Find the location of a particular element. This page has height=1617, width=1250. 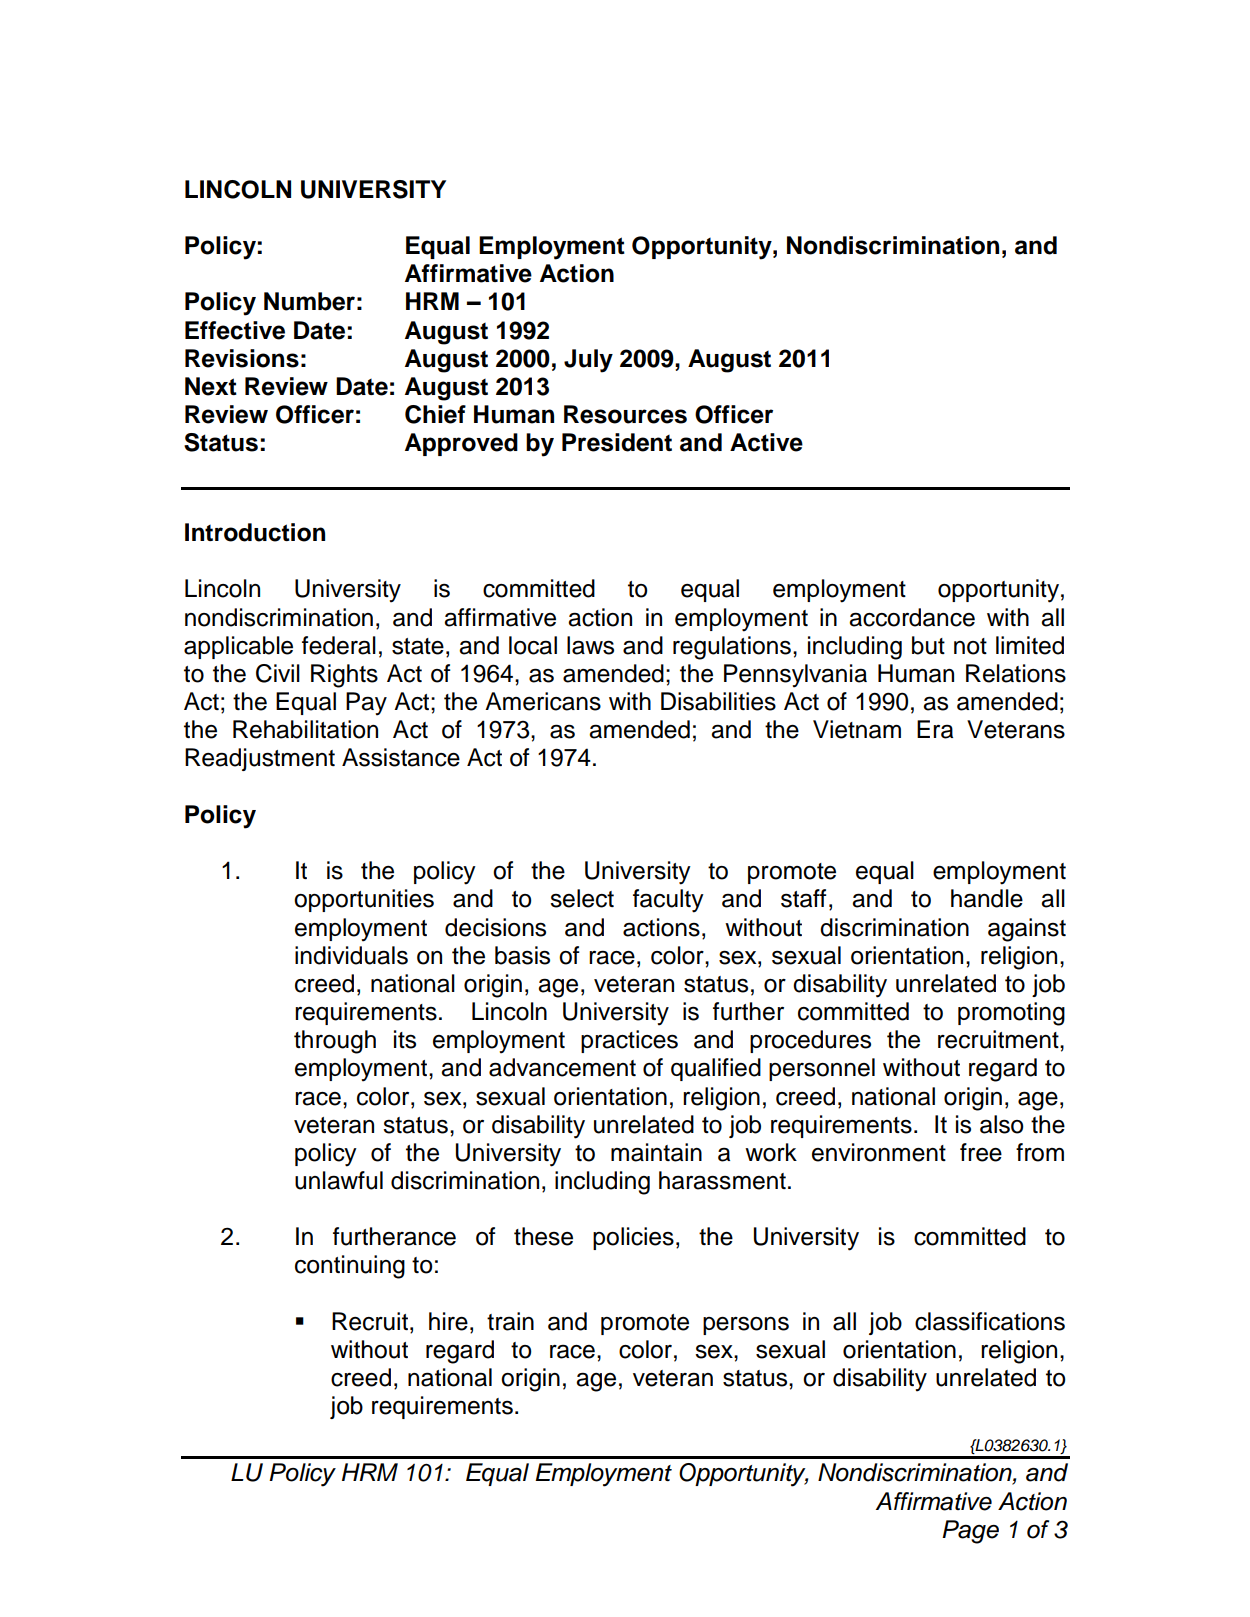

Active is located at coordinates (766, 442).
